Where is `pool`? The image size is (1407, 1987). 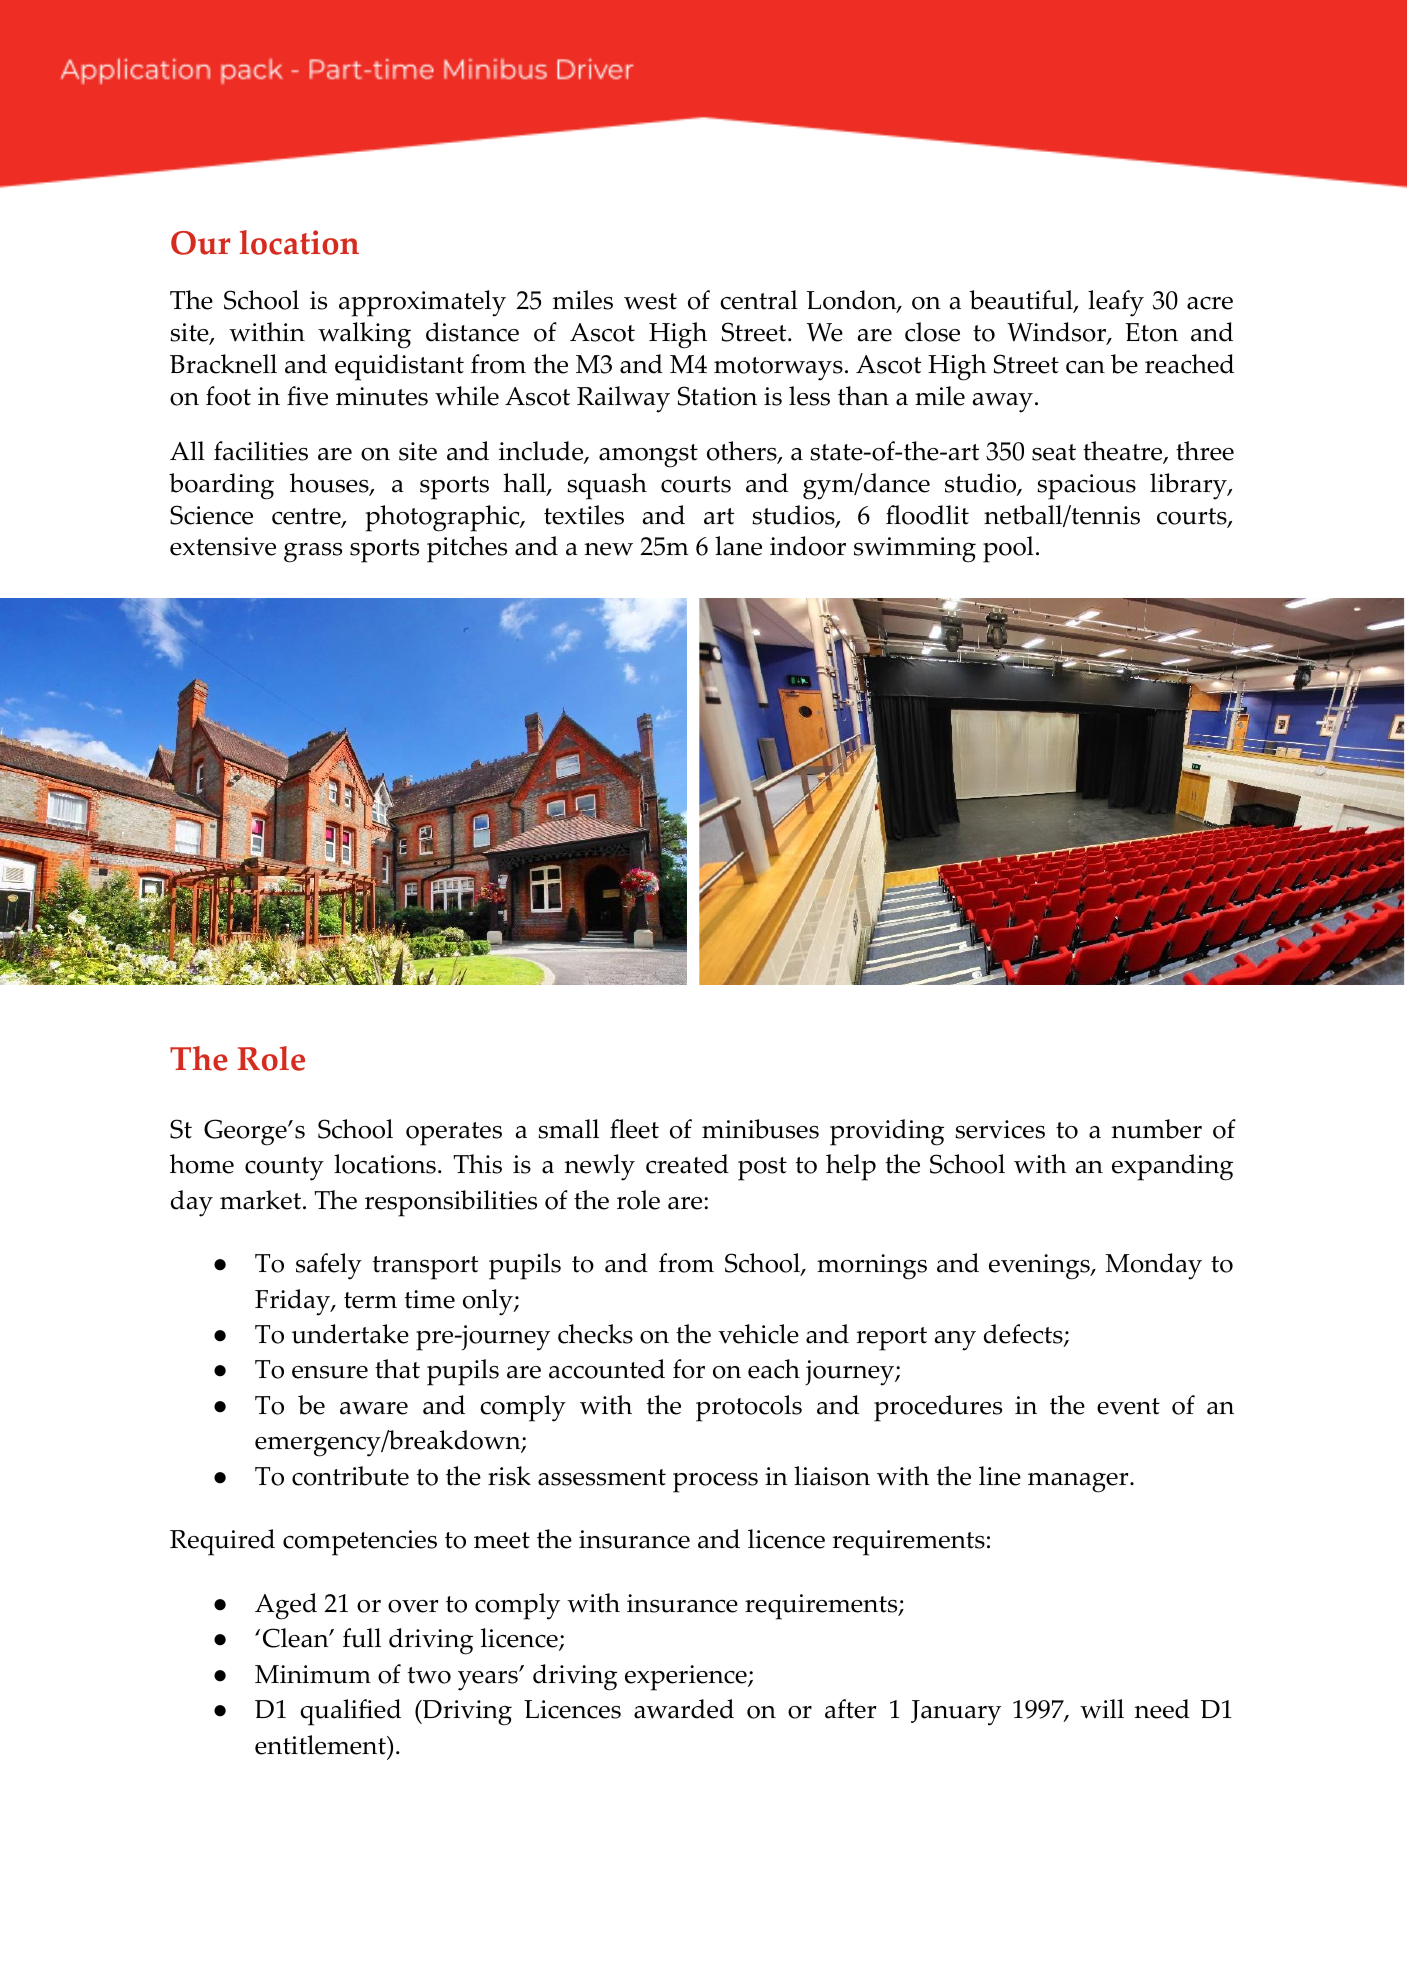
pool is located at coordinates (1008, 549).
